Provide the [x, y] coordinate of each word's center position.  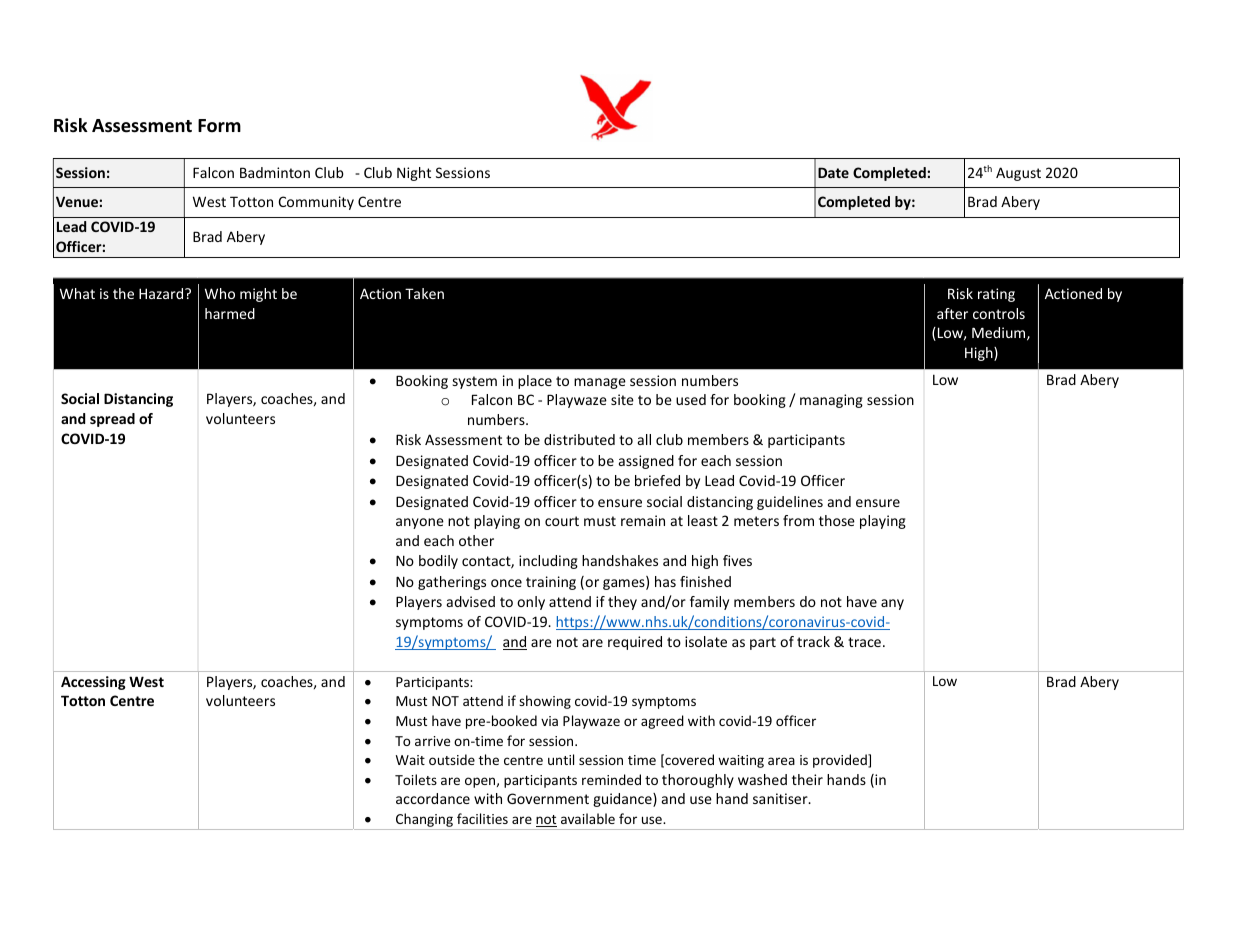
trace [864, 642]
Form [219, 126]
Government [548, 798]
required [635, 643]
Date [833, 172]
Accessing [93, 683]
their [807, 779]
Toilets [416, 779]
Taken [424, 293]
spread [112, 420]
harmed [230, 313]
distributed [579, 439]
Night [414, 174]
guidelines [790, 503]
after [952, 313]
